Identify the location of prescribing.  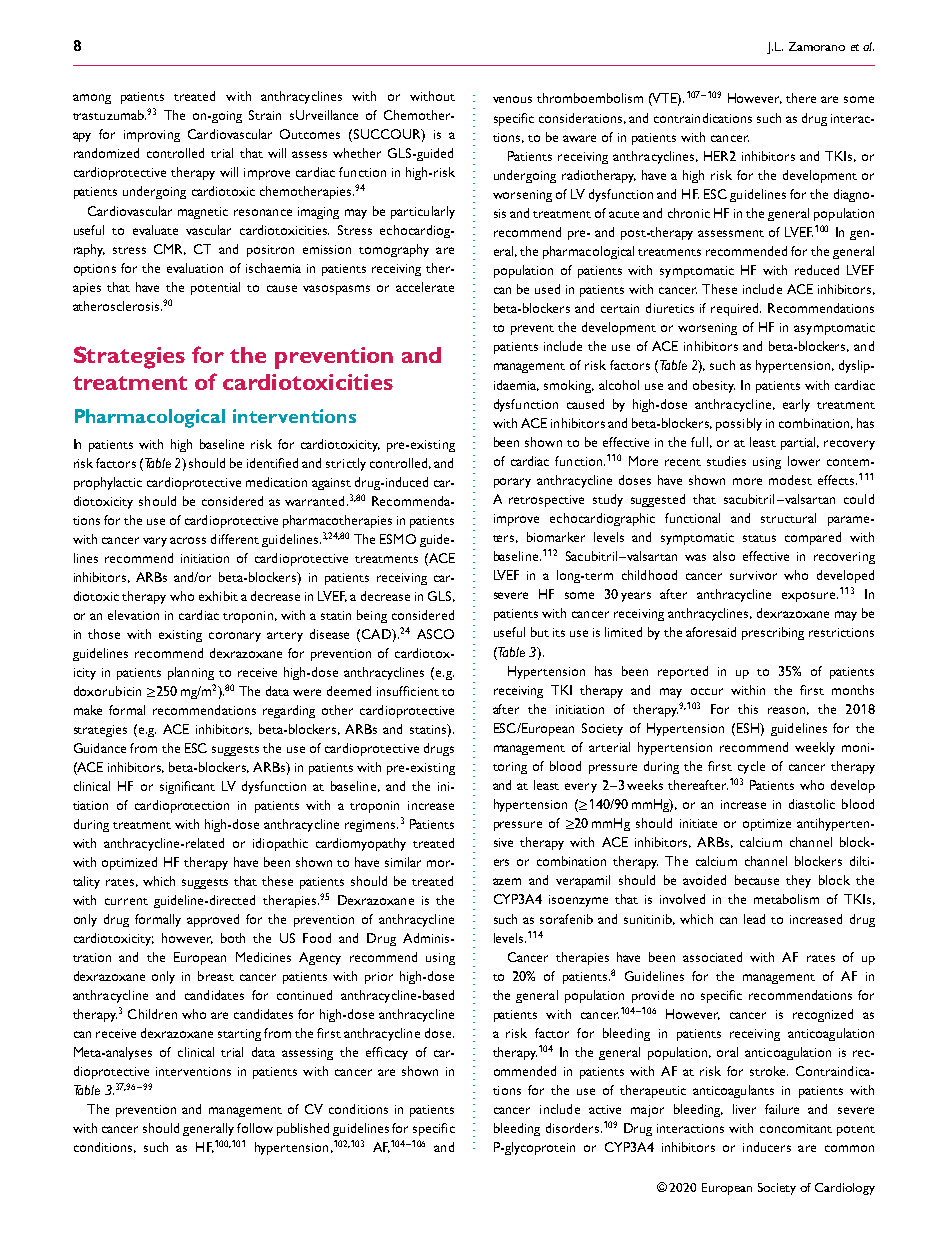
(773, 633).
